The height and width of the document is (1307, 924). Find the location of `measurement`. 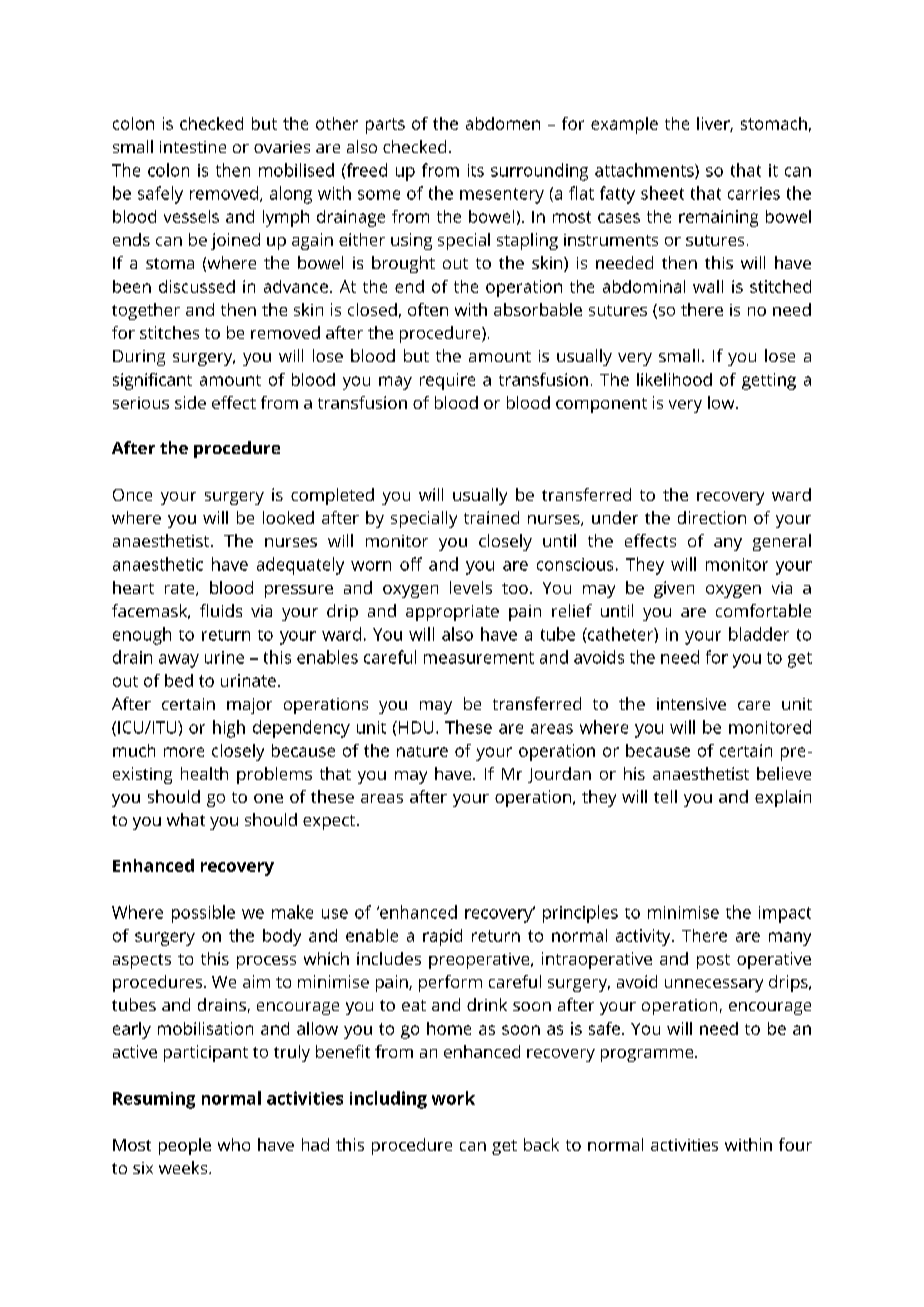

measurement is located at coordinates (479, 658).
